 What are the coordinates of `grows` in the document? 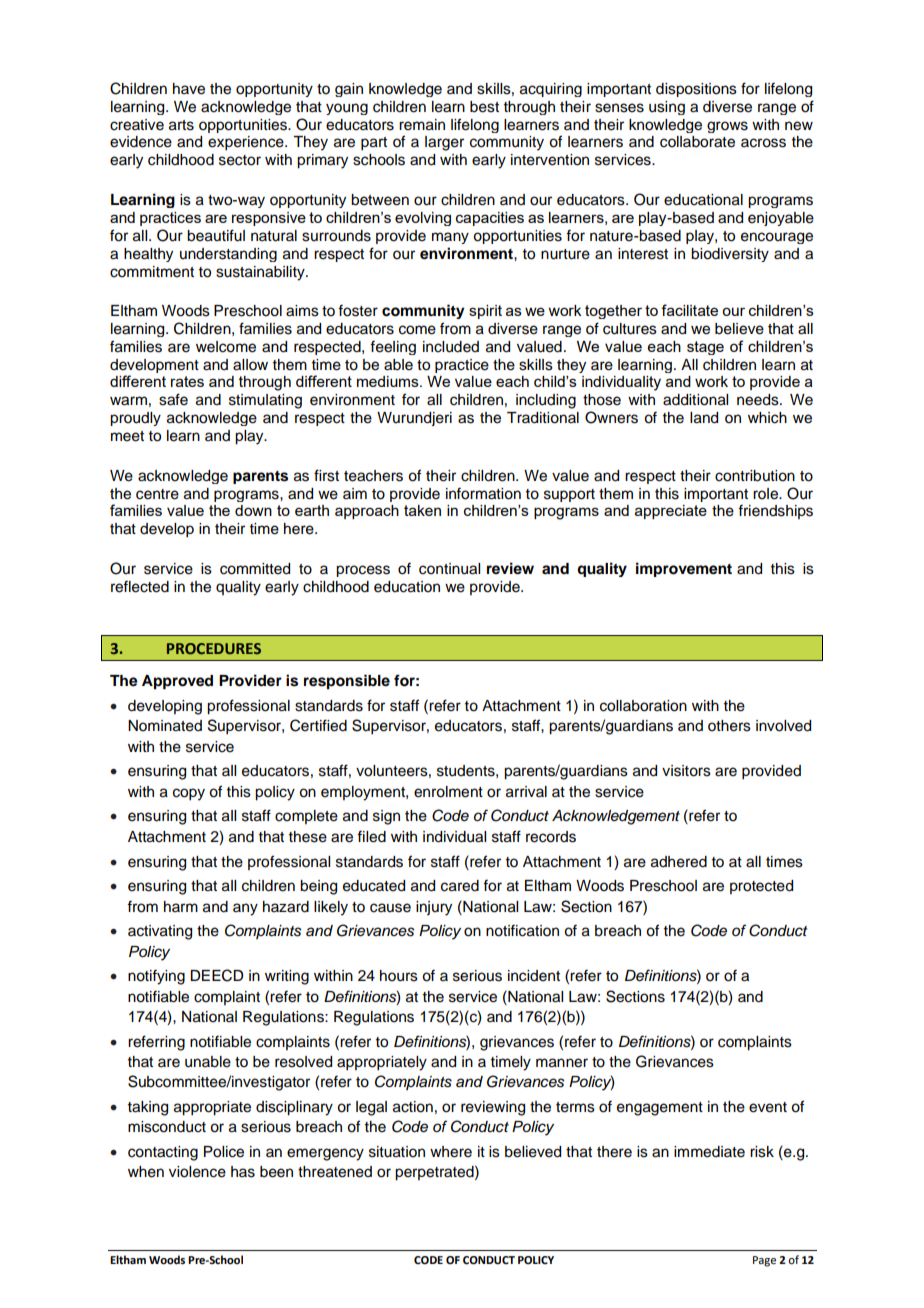 It's located at (727, 127).
